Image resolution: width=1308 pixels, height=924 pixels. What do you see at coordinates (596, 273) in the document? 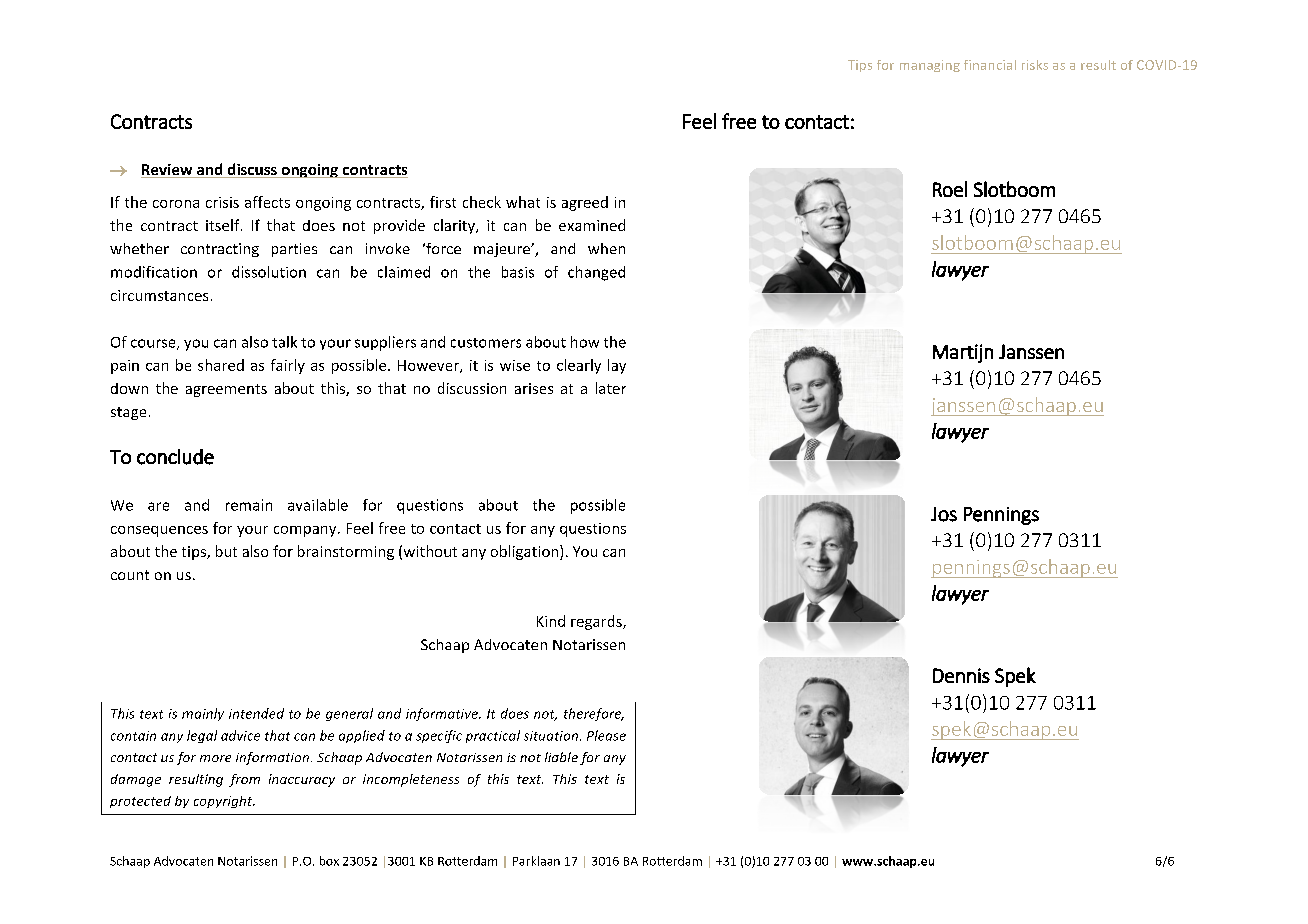
I see `changed` at bounding box center [596, 273].
